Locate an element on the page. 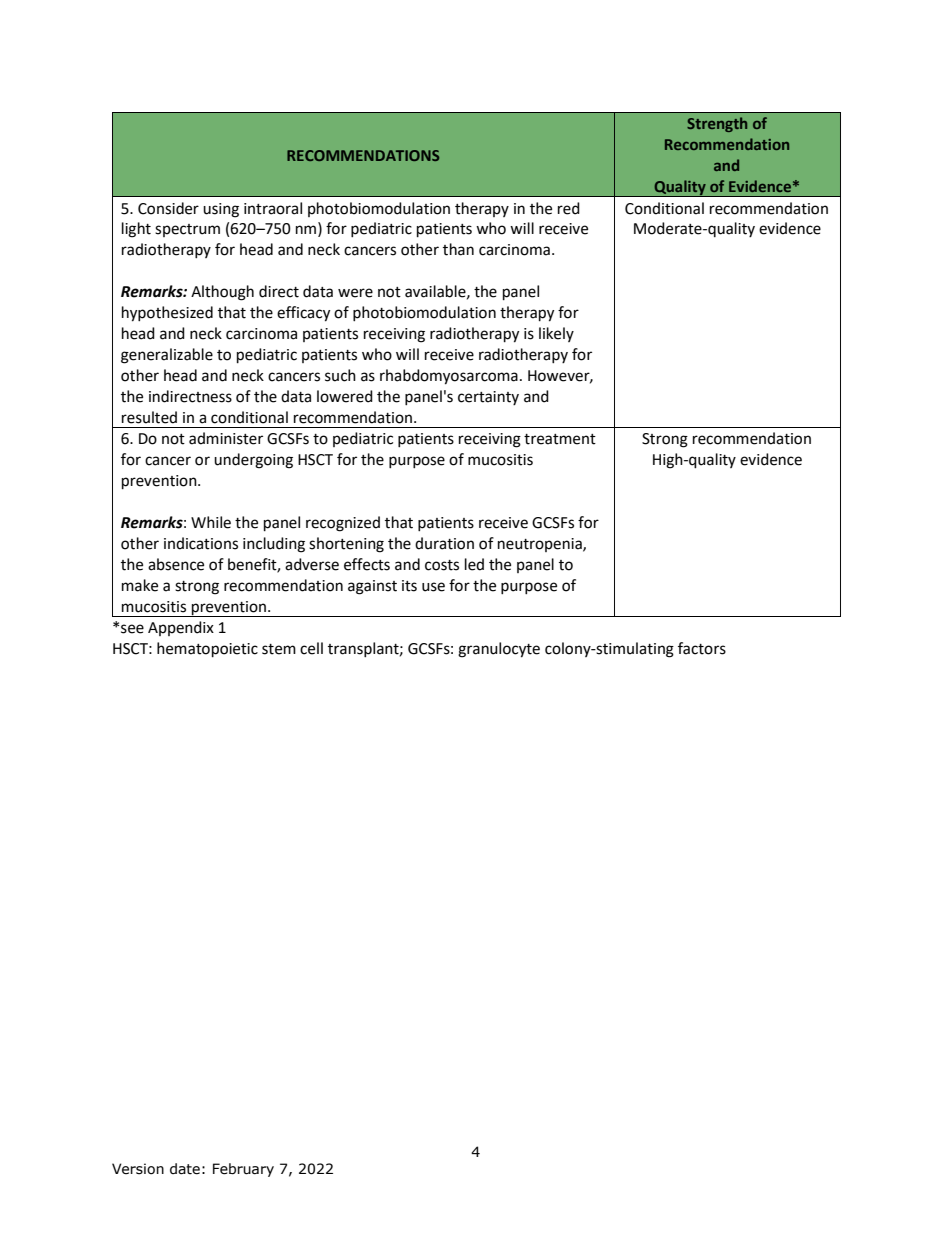  using is located at coordinates (221, 210).
